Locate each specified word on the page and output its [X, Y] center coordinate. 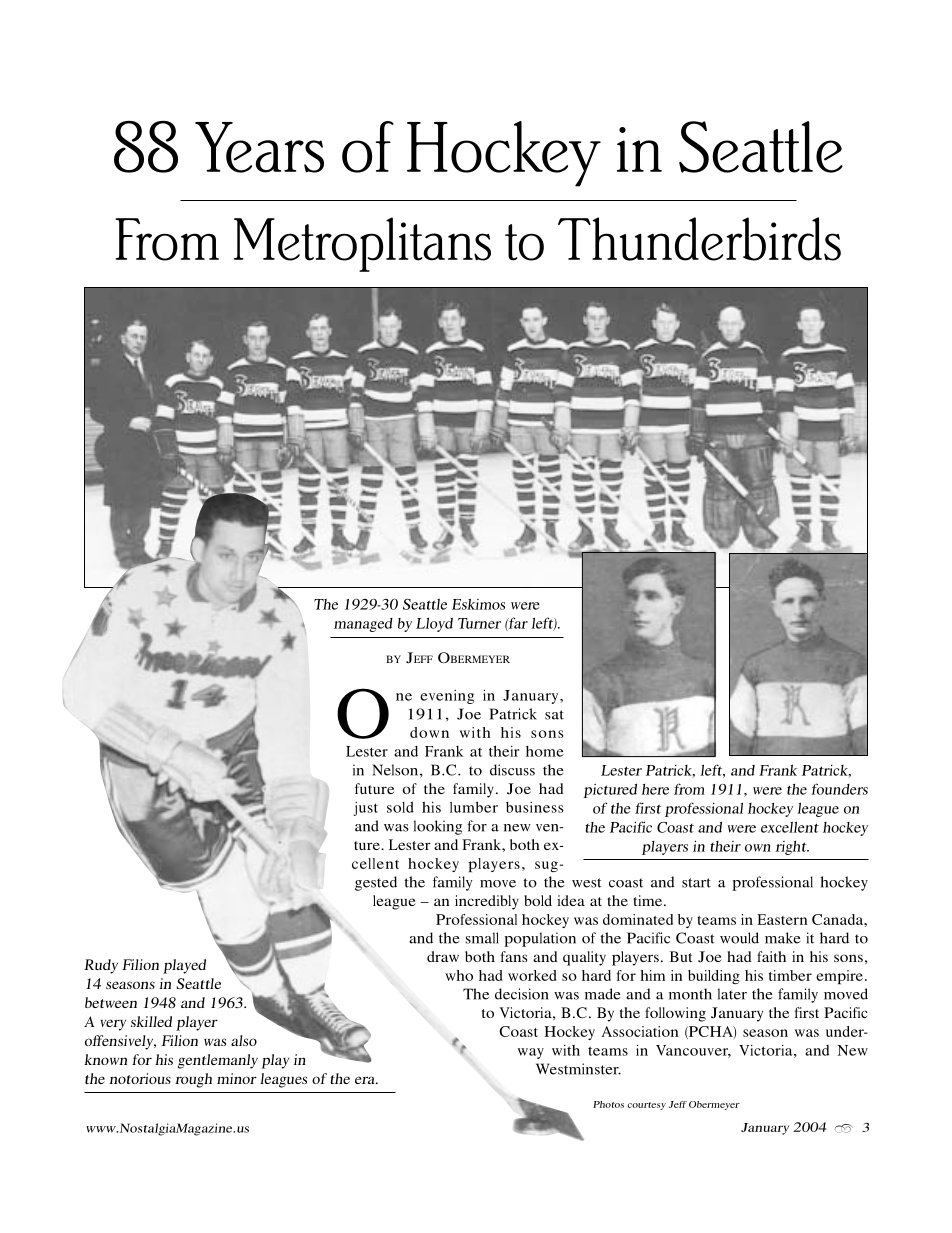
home [545, 751]
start [696, 883]
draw [443, 956]
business [535, 807]
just [366, 809]
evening [447, 697]
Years [259, 147]
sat [554, 715]
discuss [512, 770]
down [429, 732]
